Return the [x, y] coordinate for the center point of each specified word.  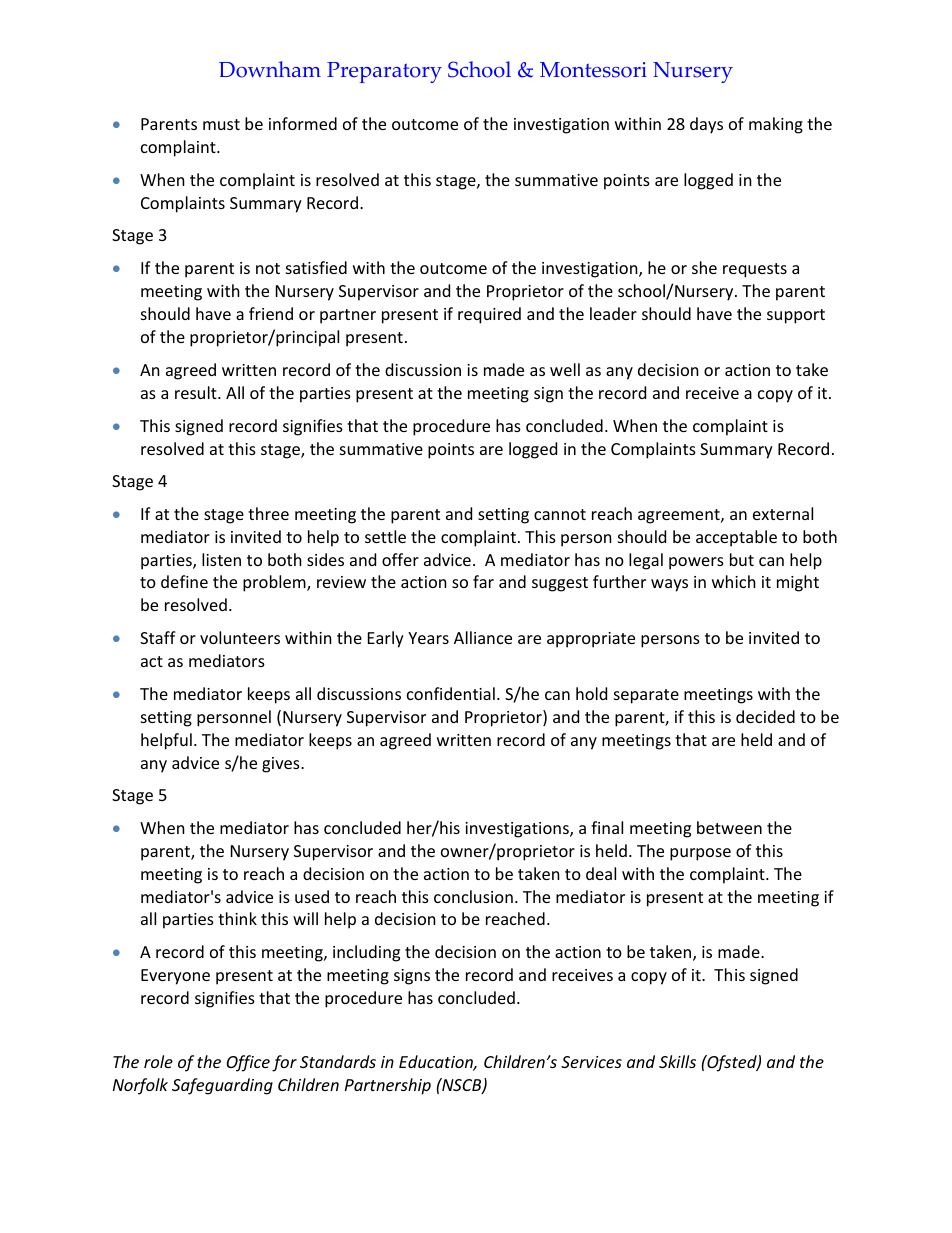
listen [221, 559]
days [706, 125]
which [734, 581]
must [221, 124]
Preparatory [384, 72]
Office [248, 1063]
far [483, 581]
